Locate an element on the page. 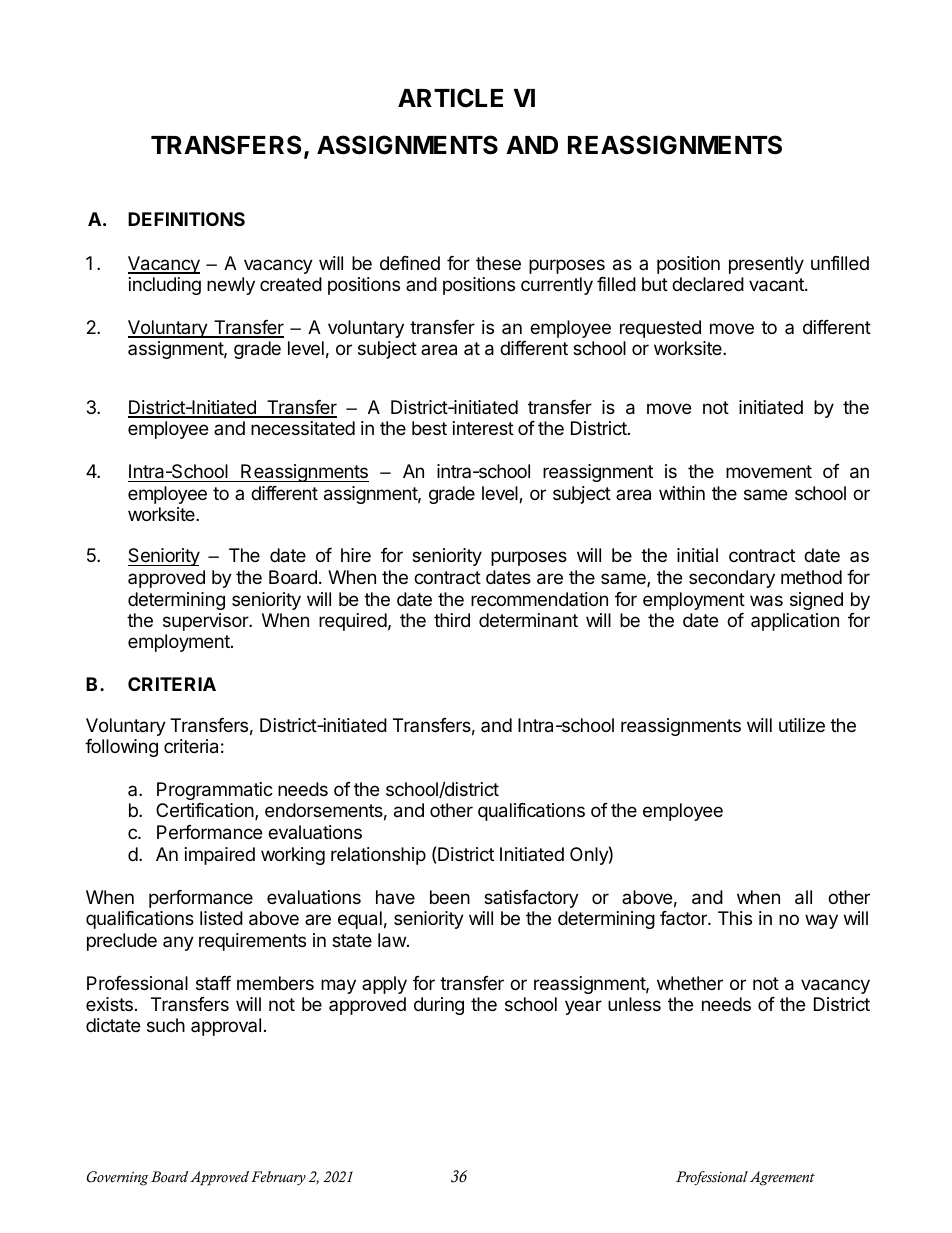  necessitated is located at coordinates (303, 428).
